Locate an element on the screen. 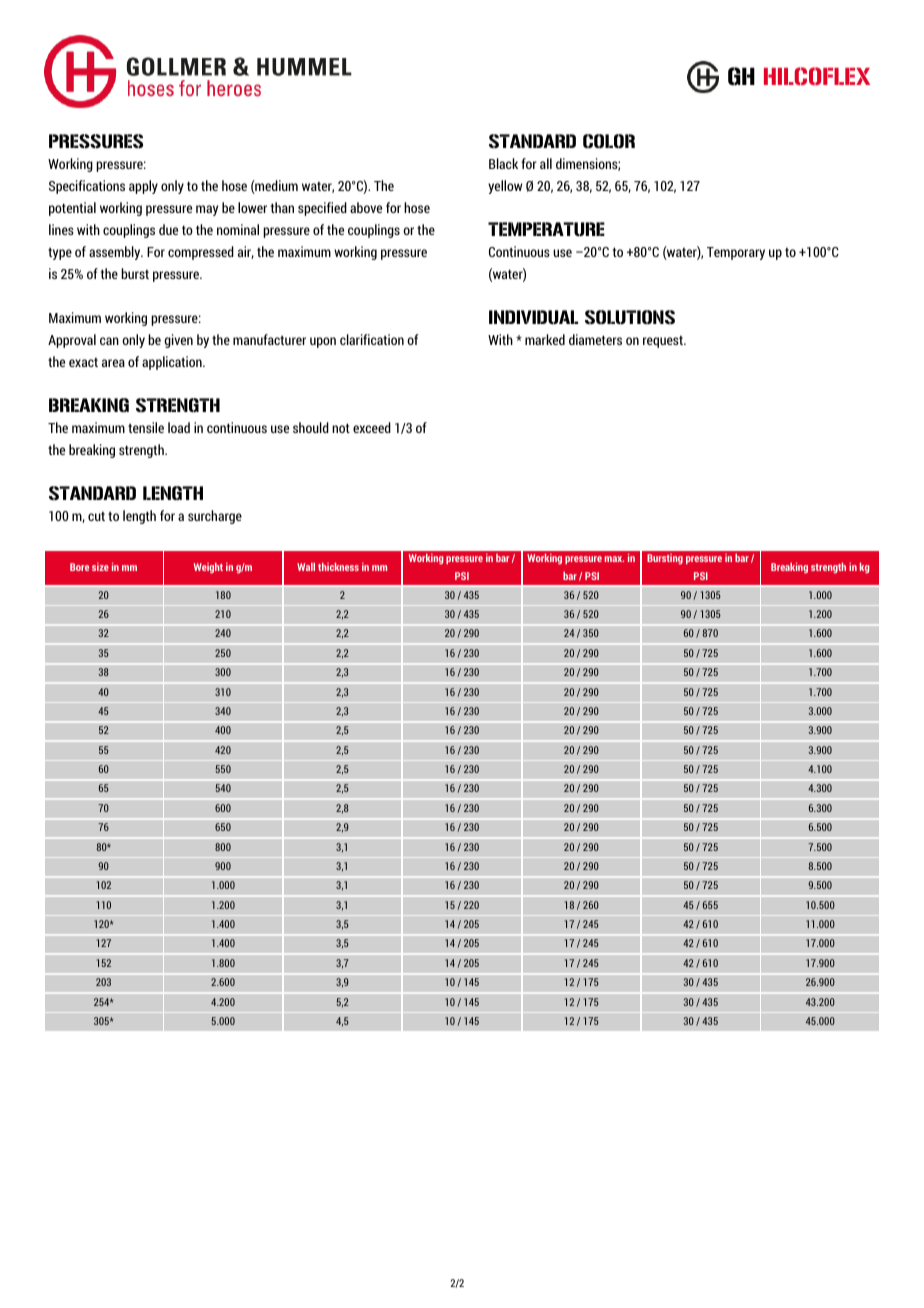  cut is located at coordinates (96, 516).
